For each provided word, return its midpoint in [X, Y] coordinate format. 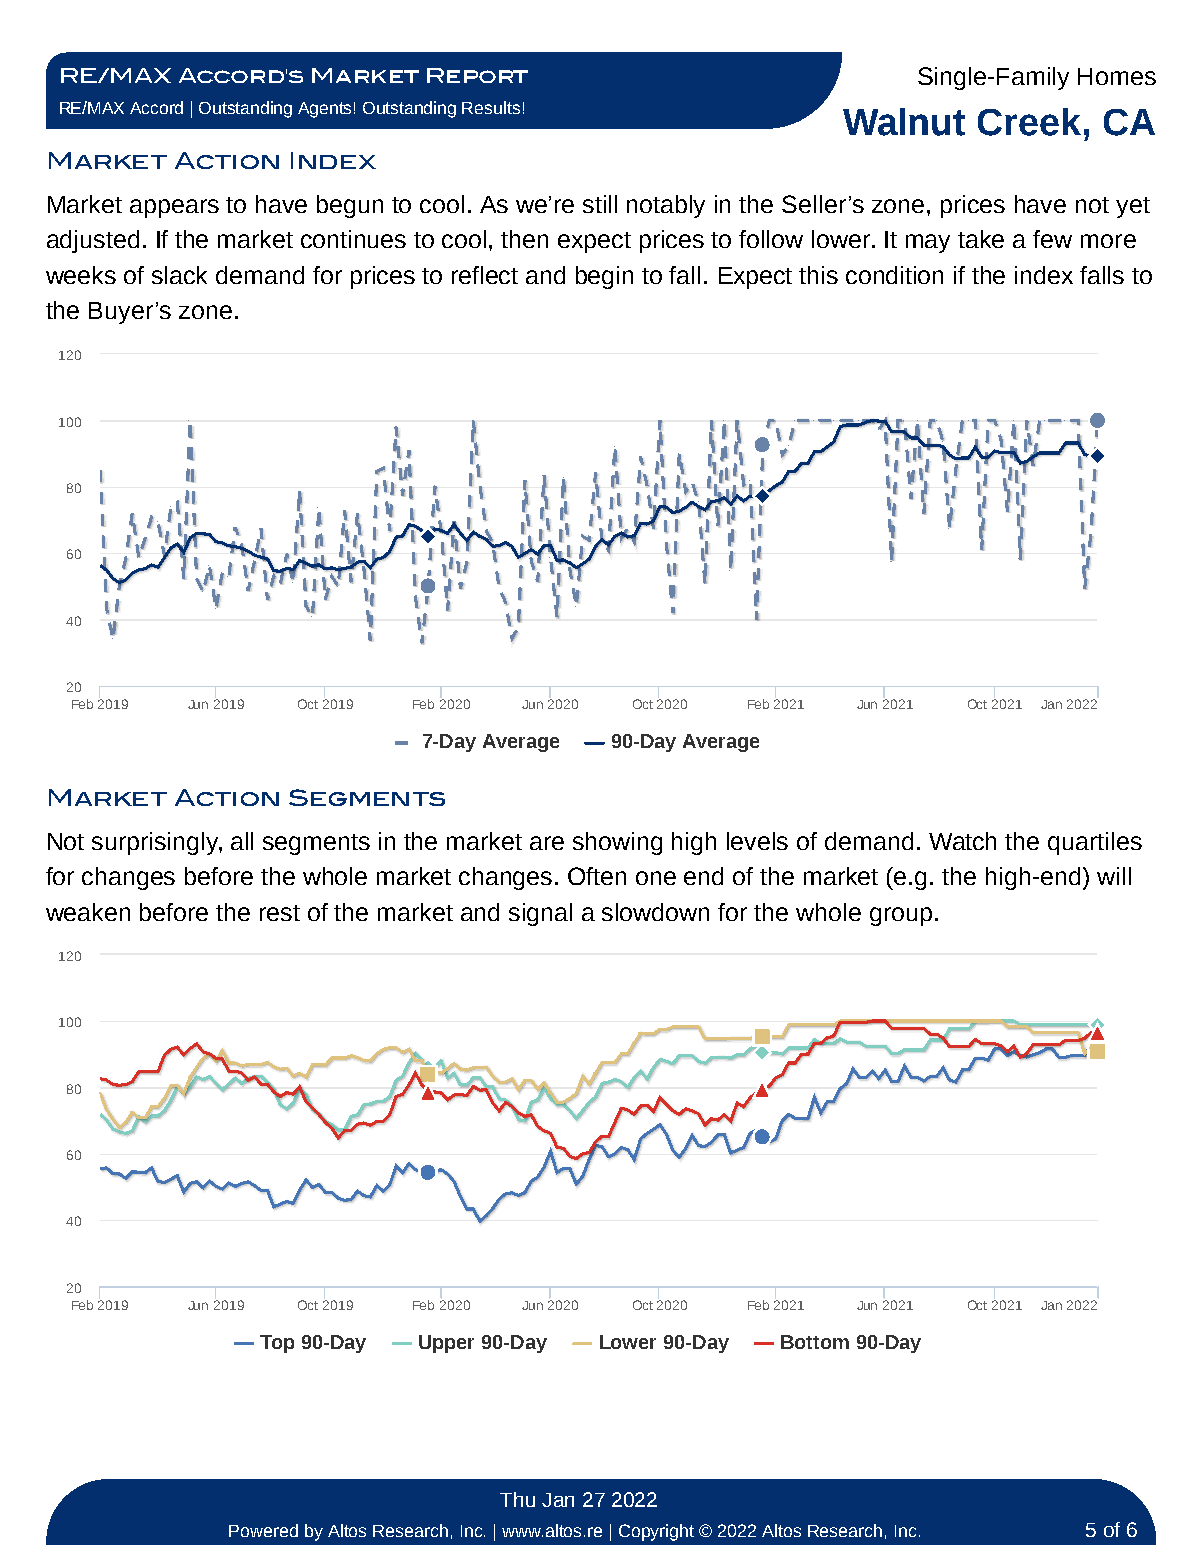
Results [491, 107]
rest [280, 913]
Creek [1029, 122]
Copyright [656, 1532]
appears [174, 208]
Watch [962, 841]
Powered [263, 1530]
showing [617, 843]
